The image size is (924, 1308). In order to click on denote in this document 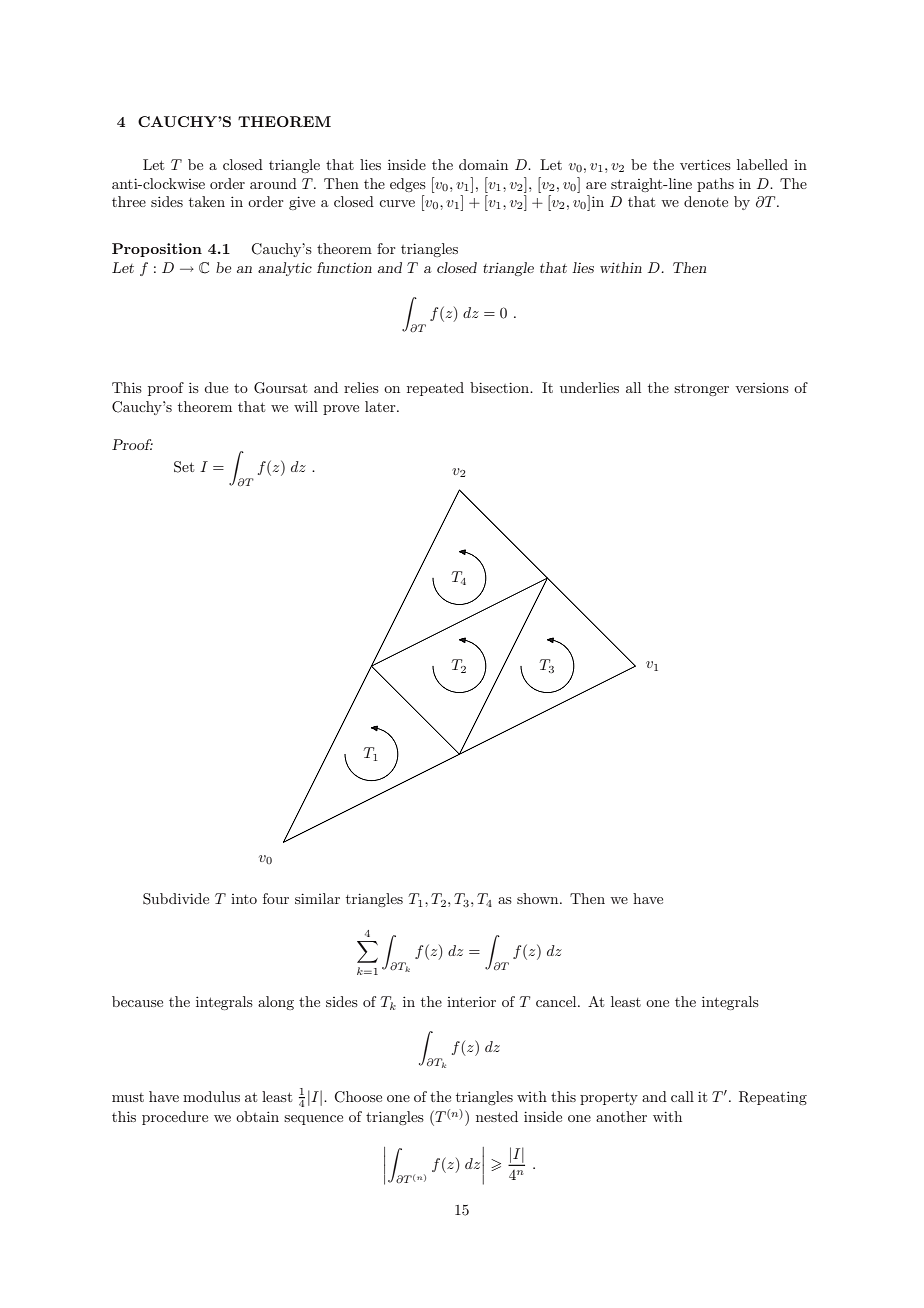, I will do `click(706, 201)`.
